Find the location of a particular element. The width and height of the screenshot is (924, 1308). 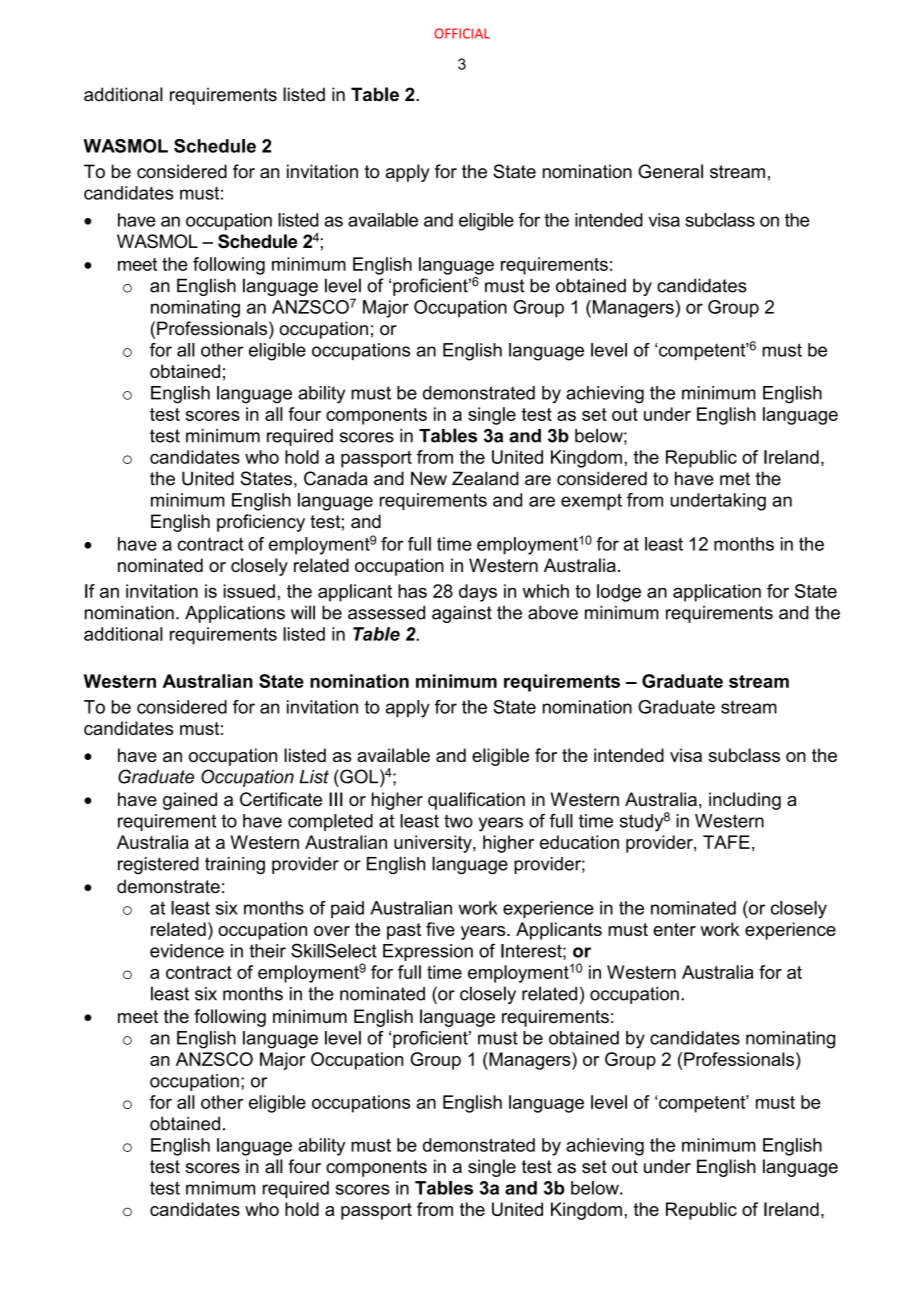

General is located at coordinates (670, 171).
